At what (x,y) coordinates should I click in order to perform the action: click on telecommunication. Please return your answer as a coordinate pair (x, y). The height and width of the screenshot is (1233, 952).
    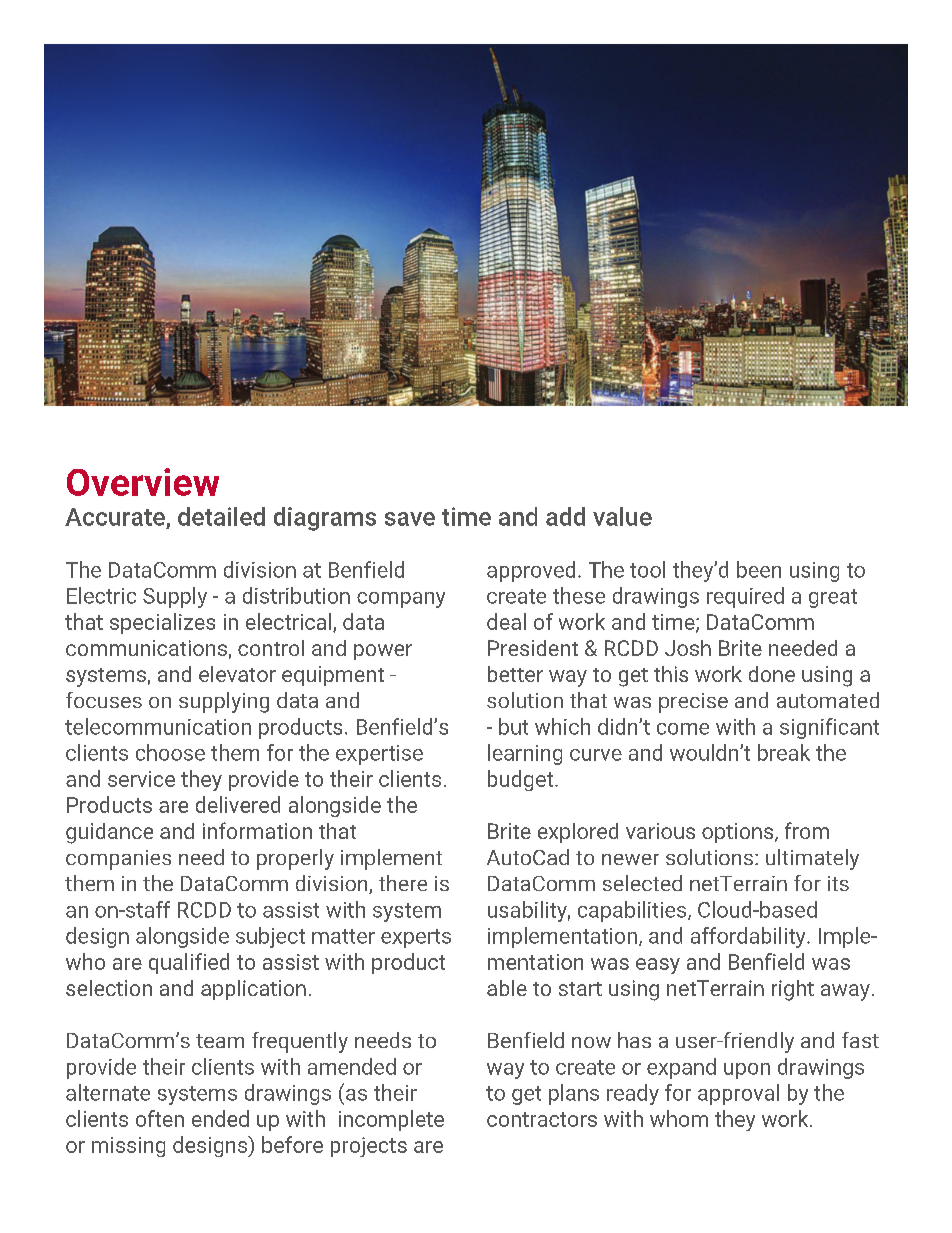
    Looking at the image, I should click on (158, 726).
